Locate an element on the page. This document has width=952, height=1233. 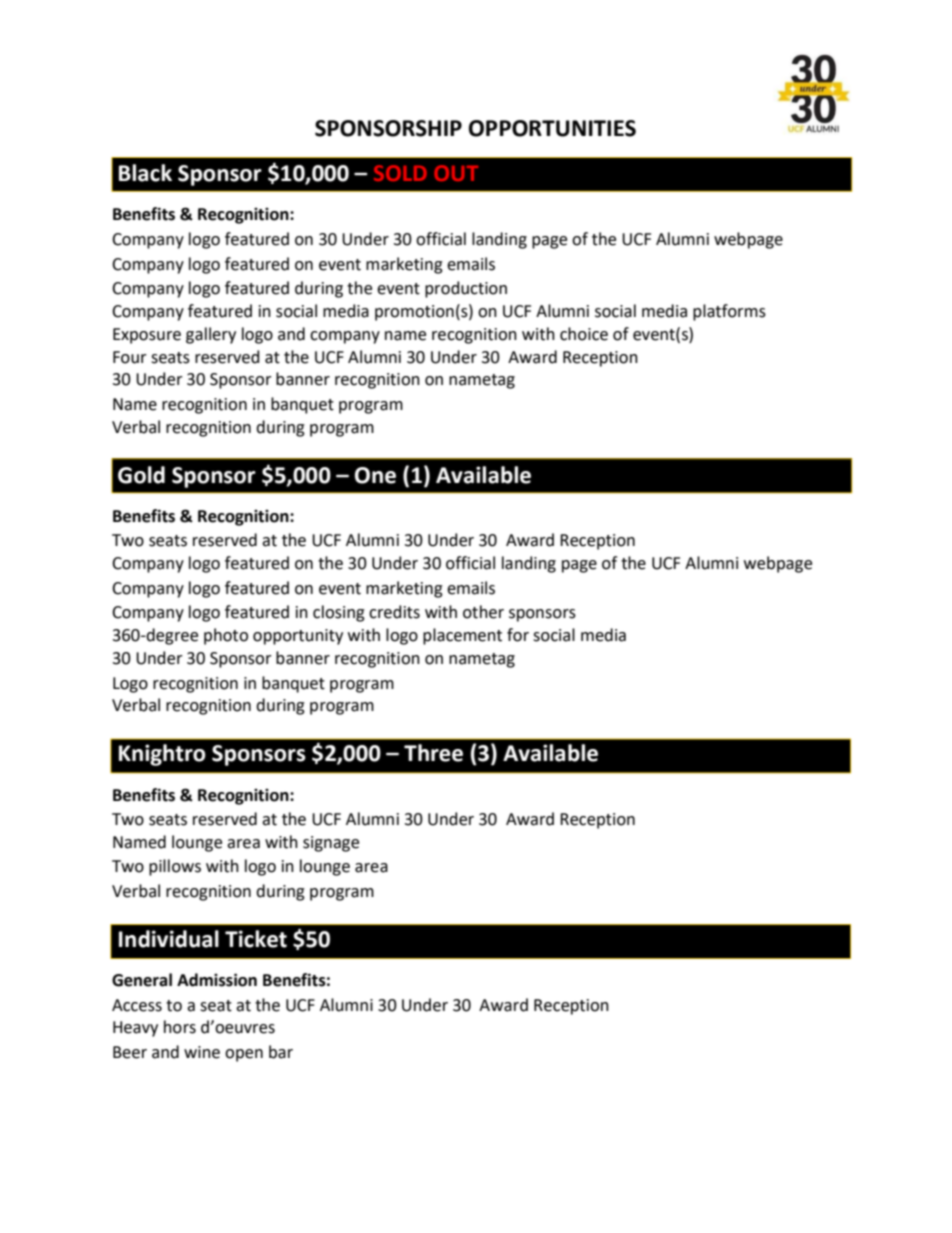
credits is located at coordinates (394, 612).
